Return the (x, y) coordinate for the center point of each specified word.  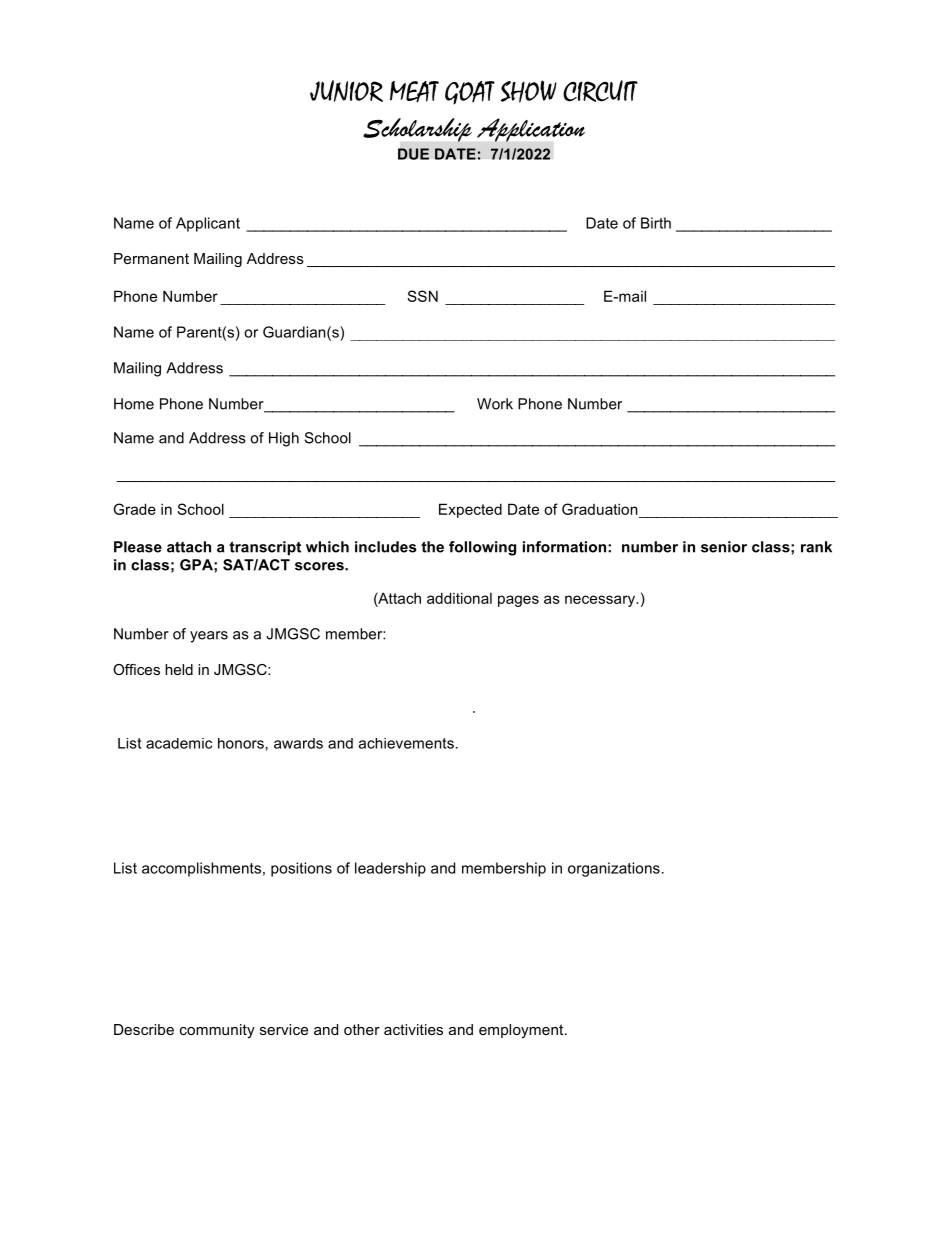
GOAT (470, 93)
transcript (265, 548)
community (217, 1031)
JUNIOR (346, 91)
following (482, 548)
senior (724, 547)
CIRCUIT (600, 91)
